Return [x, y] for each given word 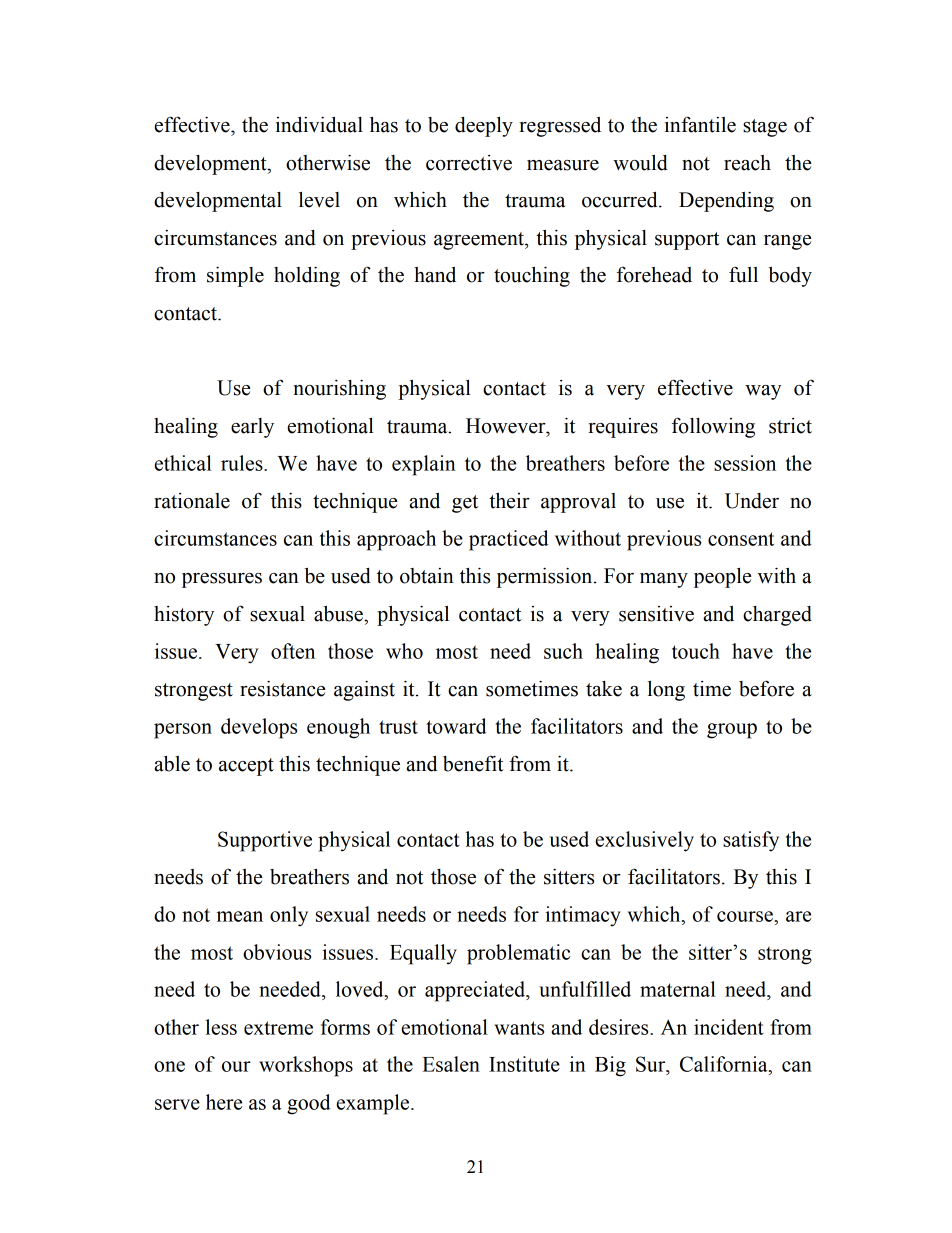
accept [246, 767]
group [732, 731]
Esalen [451, 1064]
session [745, 463]
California [725, 1065]
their [509, 501]
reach [747, 163]
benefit [473, 763]
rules [243, 463]
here [224, 1102]
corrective [469, 163]
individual [319, 124]
